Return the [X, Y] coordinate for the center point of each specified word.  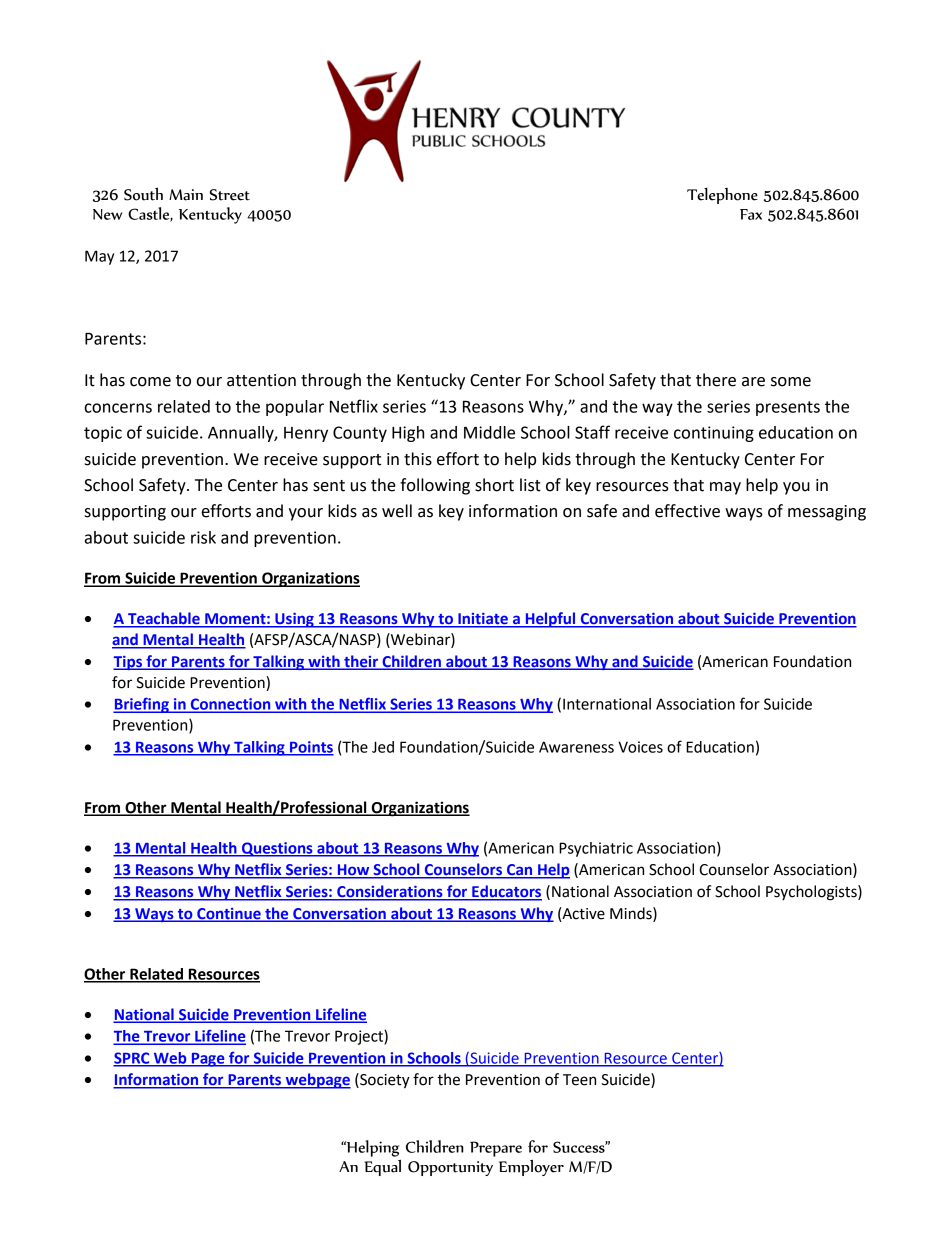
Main [186, 195]
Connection [230, 705]
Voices [640, 747]
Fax [751, 214]
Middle [489, 432]
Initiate [483, 620]
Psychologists [812, 893]
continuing [714, 434]
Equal [382, 1167]
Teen [579, 1080]
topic [103, 434]
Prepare [496, 1149]
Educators [506, 892]
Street [230, 195]
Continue [229, 914]
